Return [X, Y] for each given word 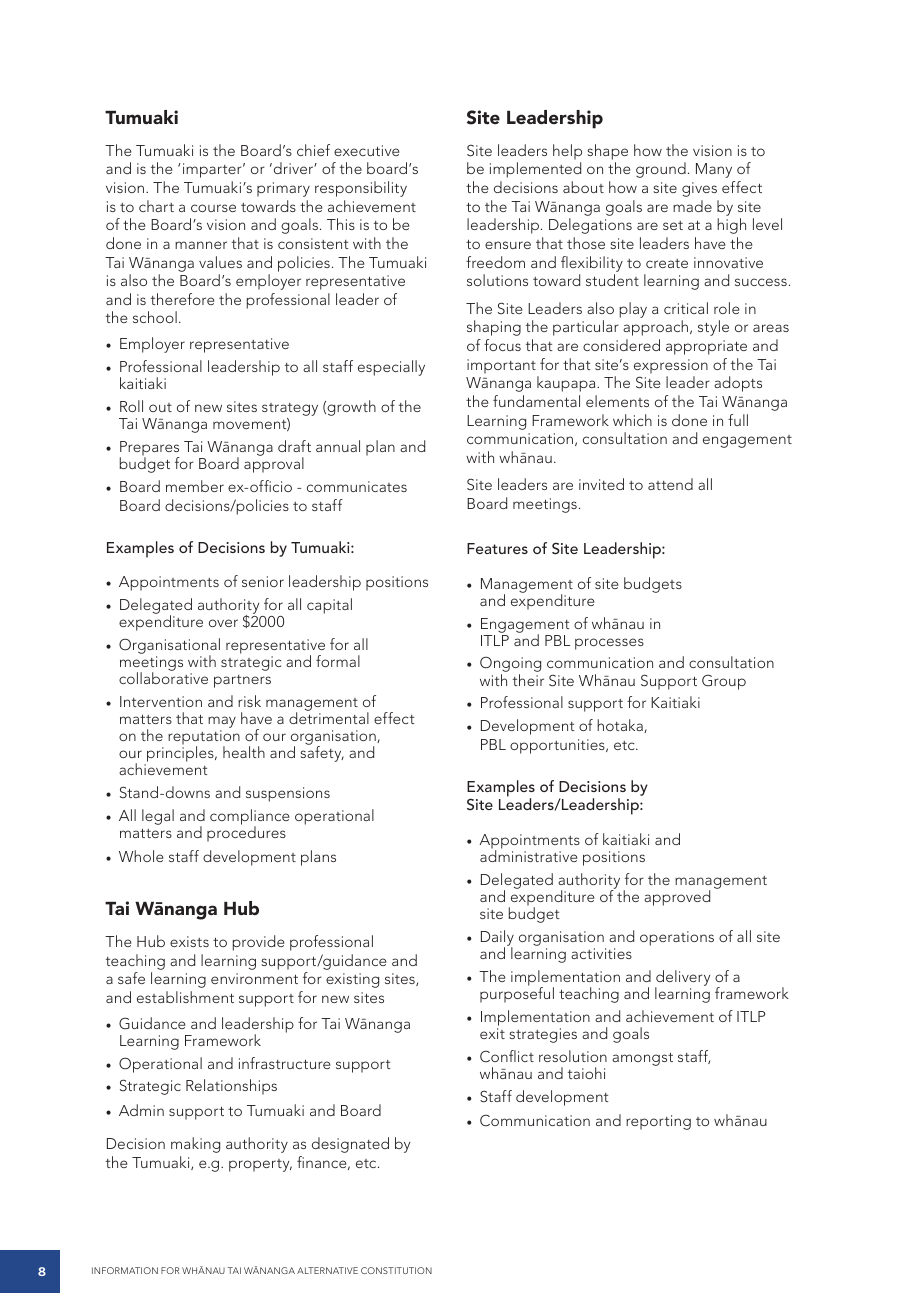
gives [699, 189]
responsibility [361, 189]
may [222, 723]
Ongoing [510, 665]
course [213, 208]
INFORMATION [125, 1270]
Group [724, 682]
